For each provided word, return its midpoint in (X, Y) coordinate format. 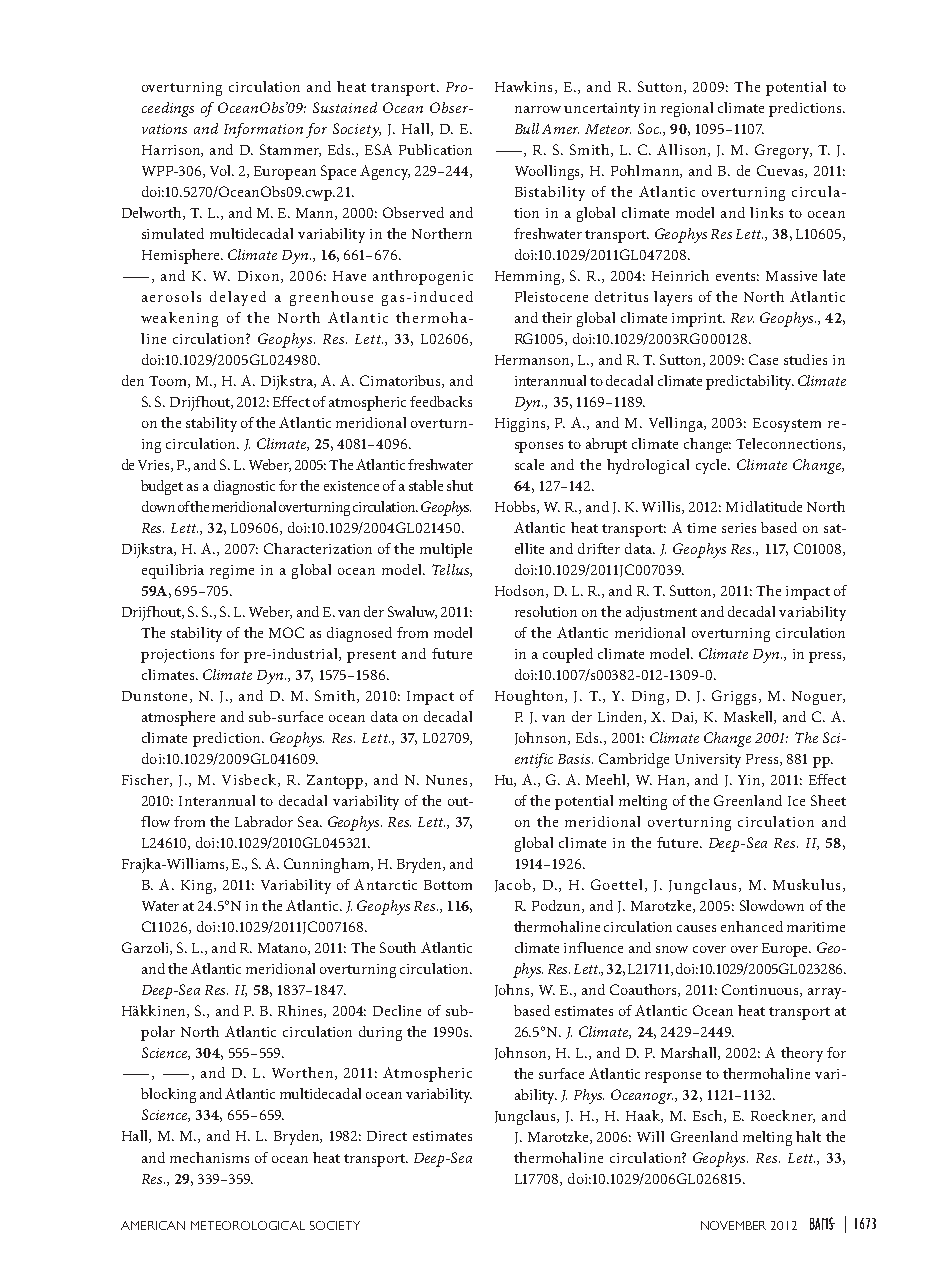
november (733, 1225)
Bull (527, 128)
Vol (222, 170)
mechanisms (209, 1157)
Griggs (734, 697)
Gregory (783, 151)
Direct (387, 1136)
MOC (286, 632)
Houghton (530, 697)
